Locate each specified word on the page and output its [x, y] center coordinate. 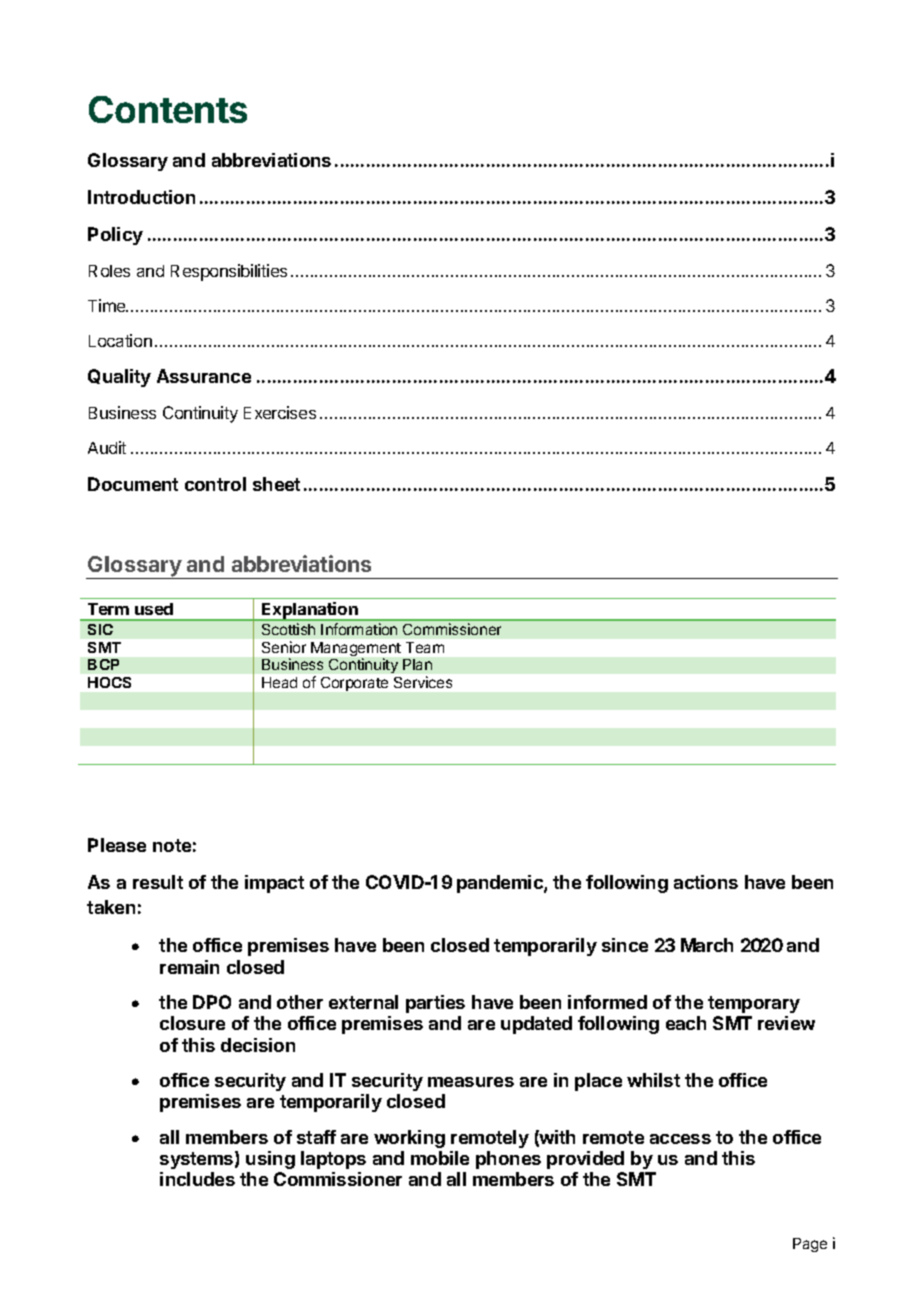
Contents [168, 109]
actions [706, 882]
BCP [103, 664]
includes [197, 1179]
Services [423, 682]
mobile [440, 1158]
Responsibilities [229, 272]
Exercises [280, 412]
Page [810, 1245]
